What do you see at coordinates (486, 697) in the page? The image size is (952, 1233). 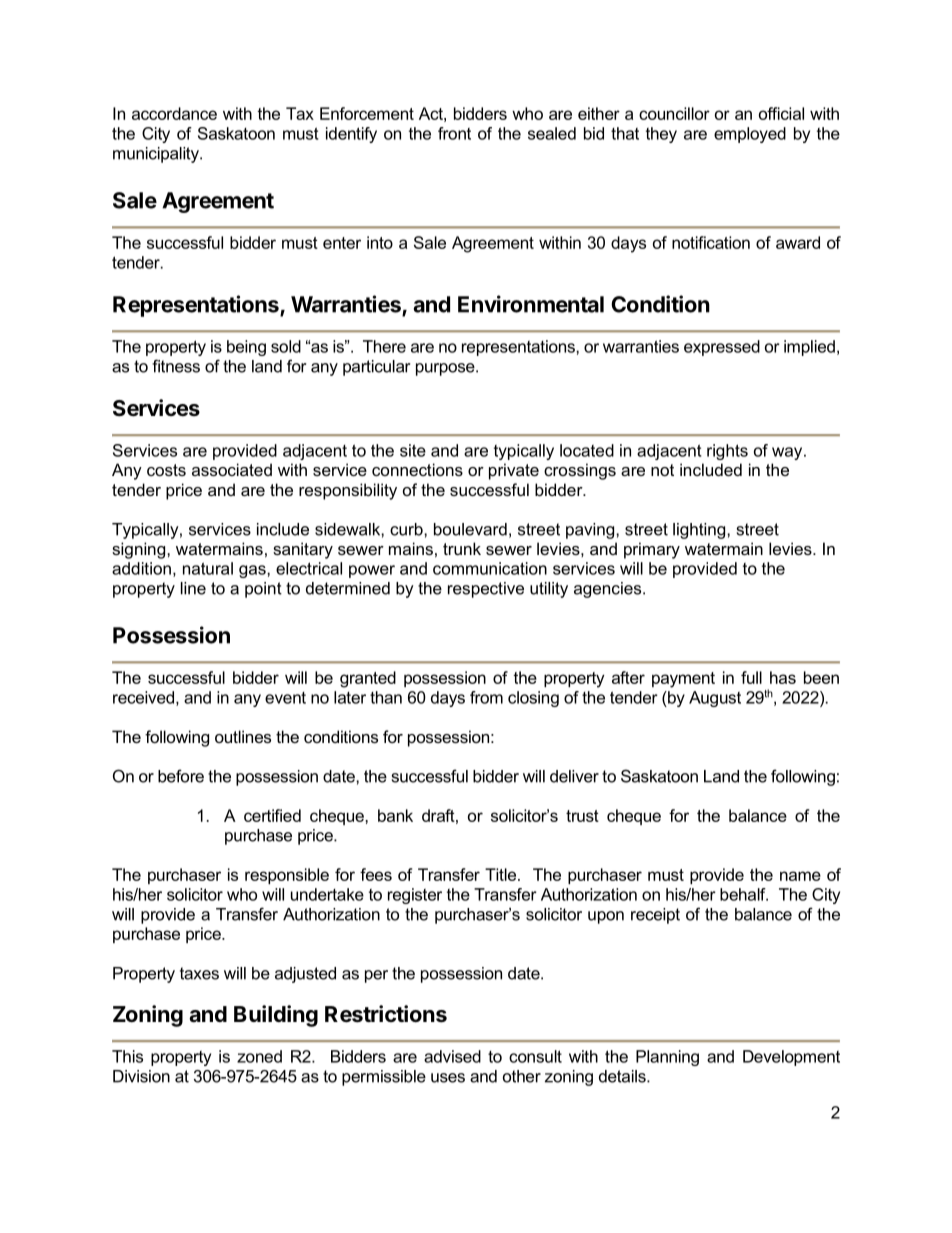 I see `from` at bounding box center [486, 697].
